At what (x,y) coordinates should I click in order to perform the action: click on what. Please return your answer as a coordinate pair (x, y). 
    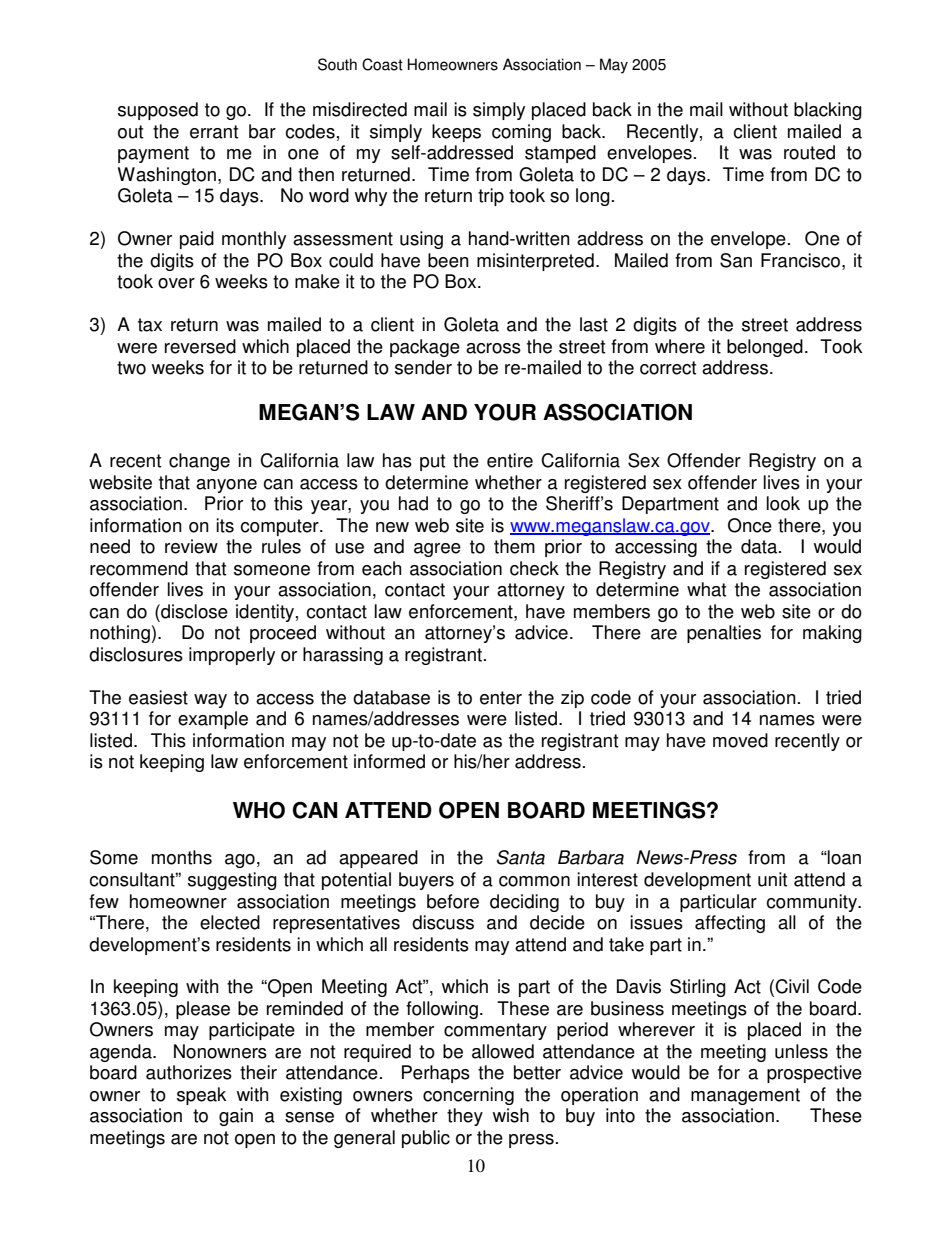
    Looking at the image, I should click on (706, 589).
